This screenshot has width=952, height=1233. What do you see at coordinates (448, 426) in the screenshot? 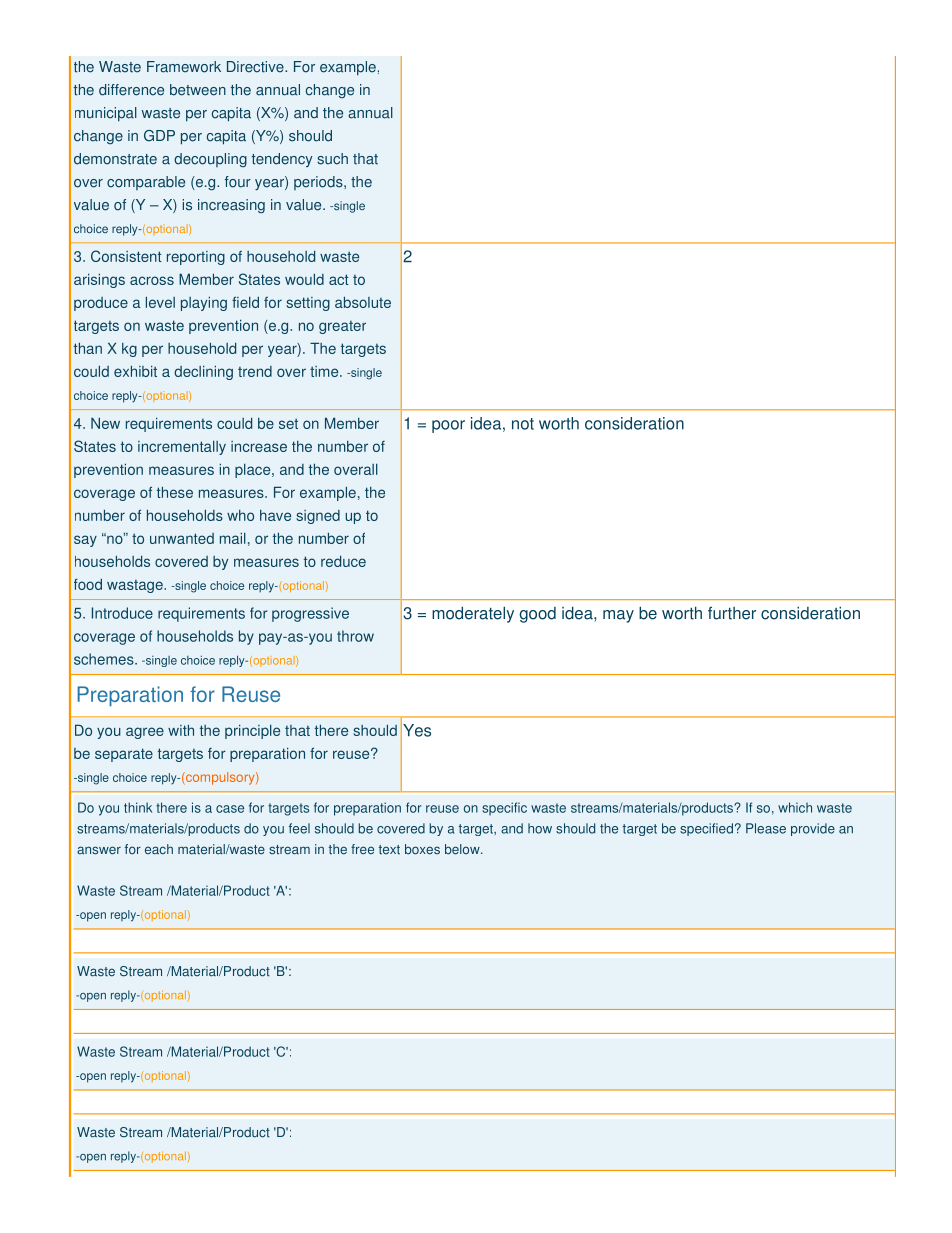
I see `poor` at bounding box center [448, 426].
